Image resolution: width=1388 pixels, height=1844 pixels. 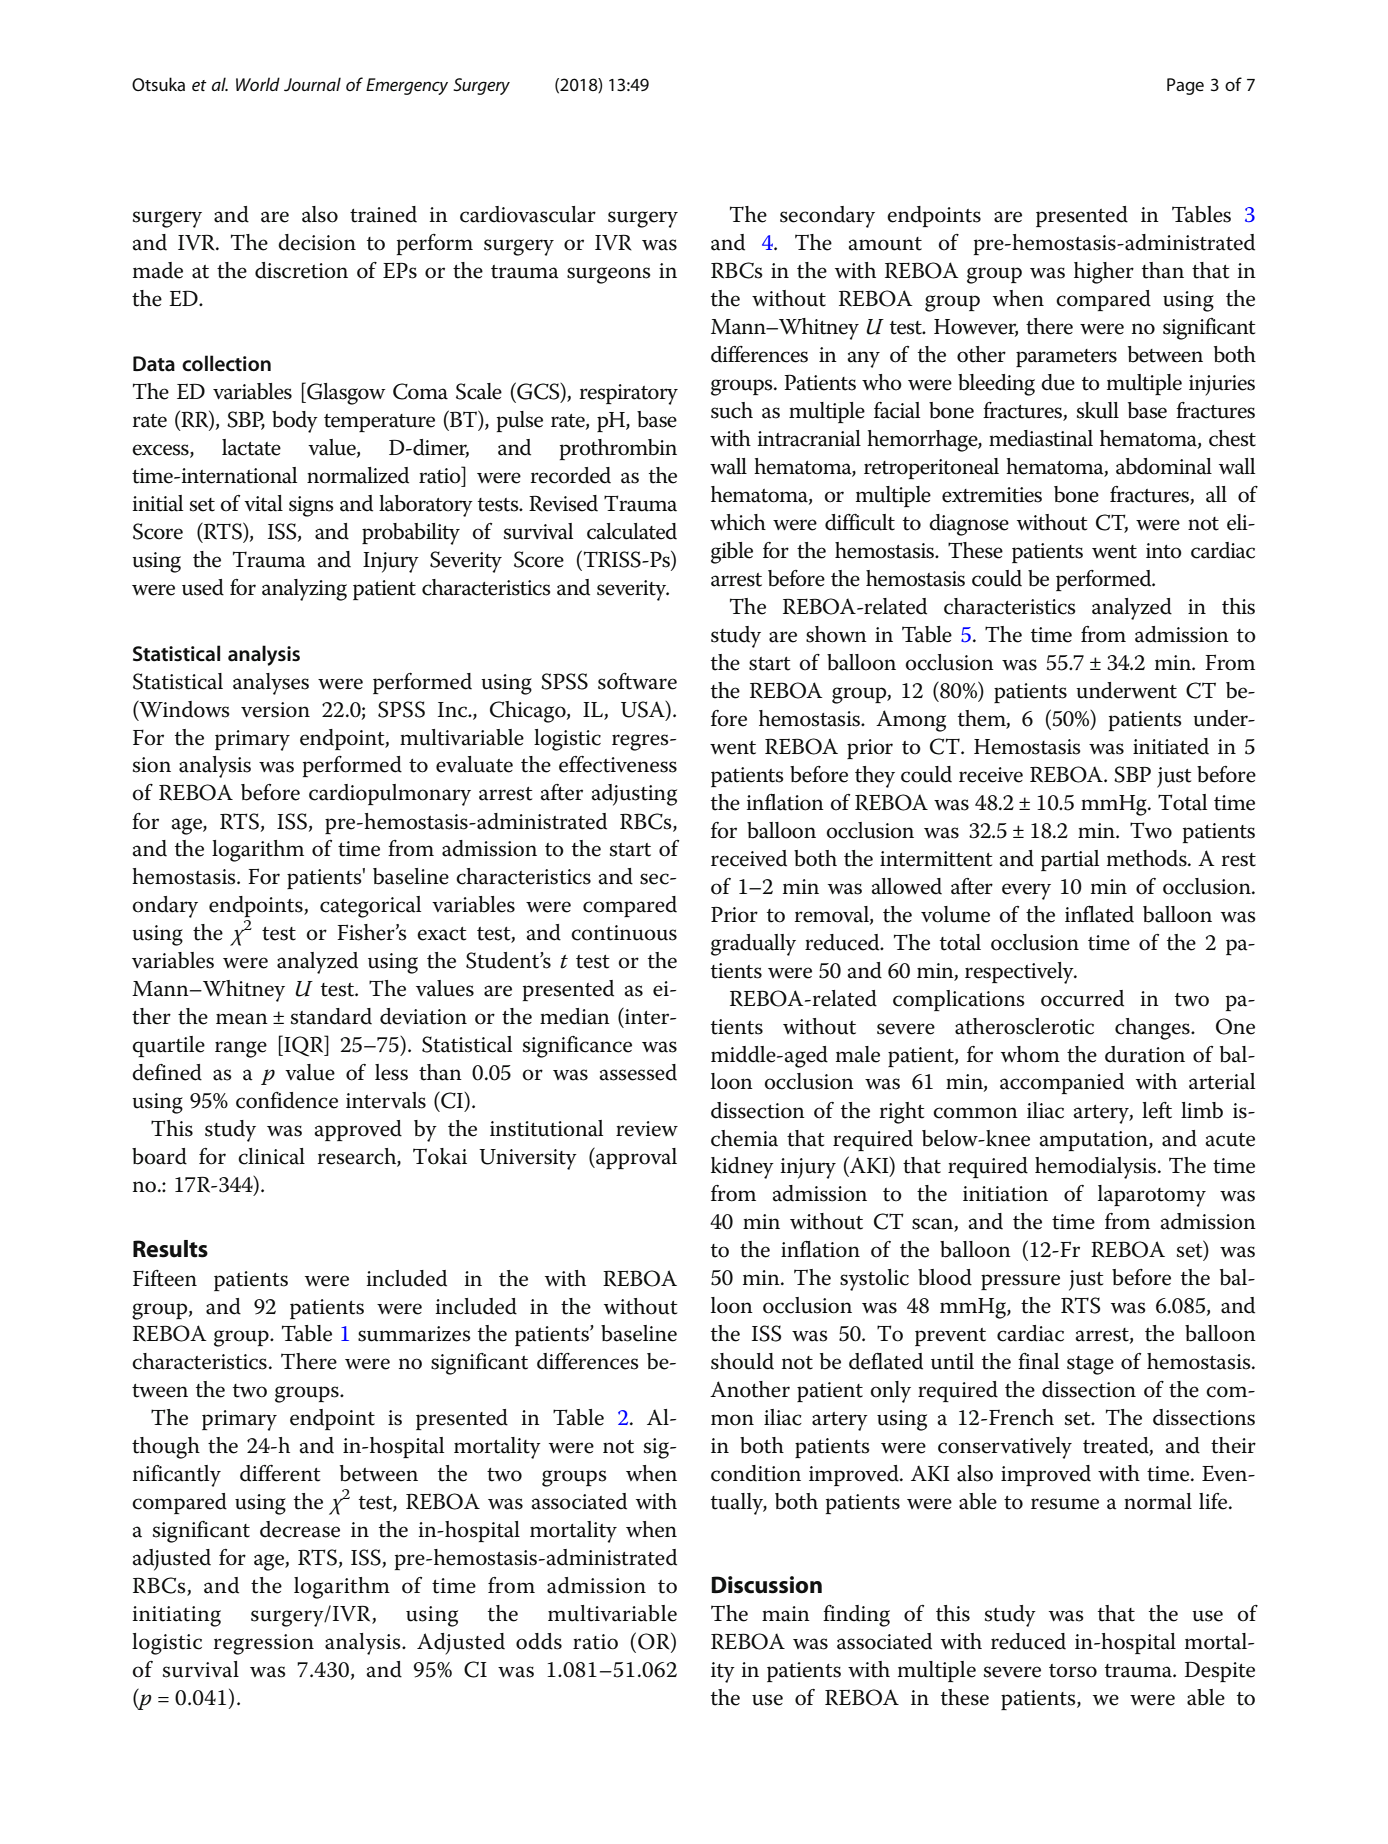 What do you see at coordinates (732, 410) in the page?
I see `such` at bounding box center [732, 410].
